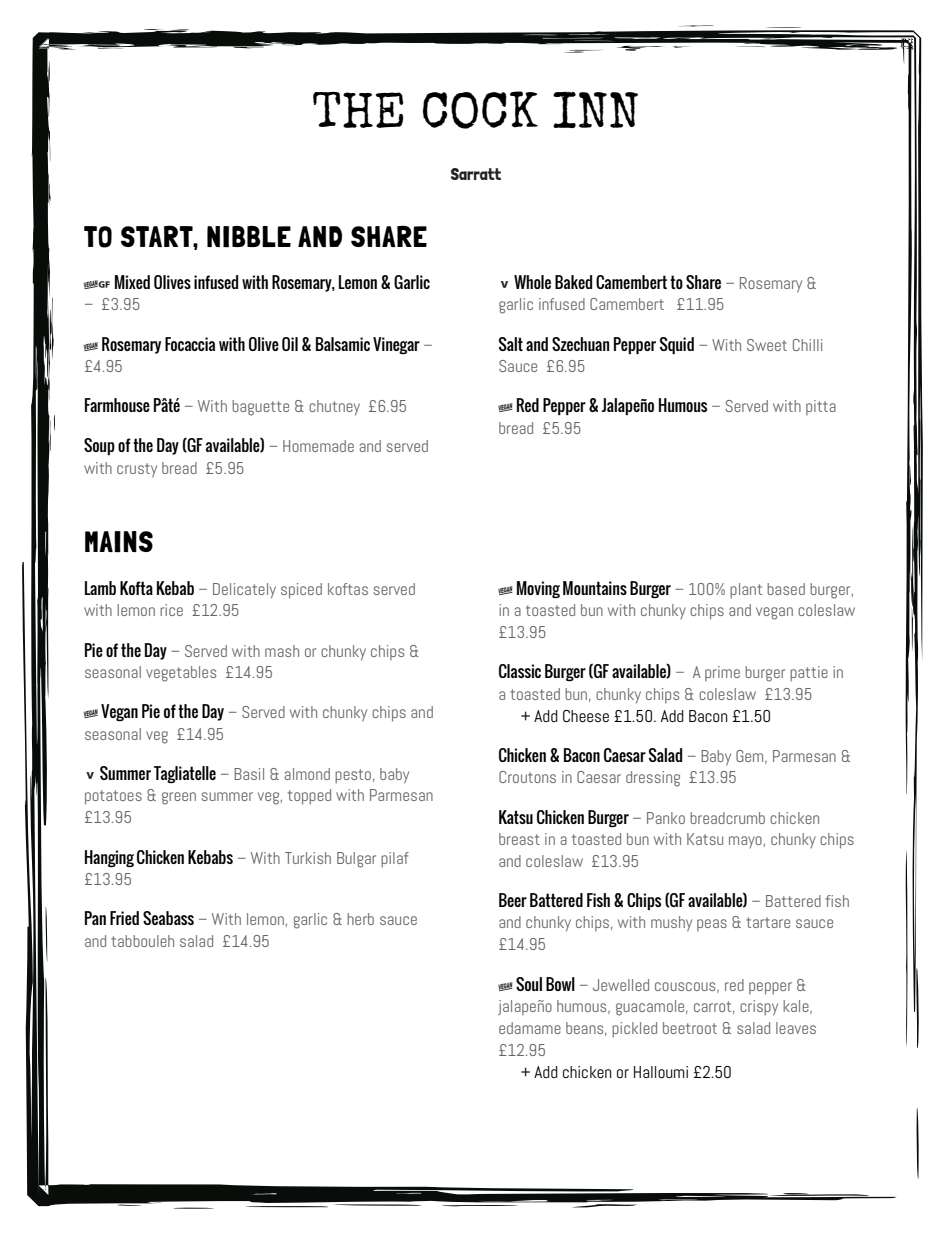  What do you see at coordinates (538, 589) in the page?
I see `Moving` at bounding box center [538, 589].
